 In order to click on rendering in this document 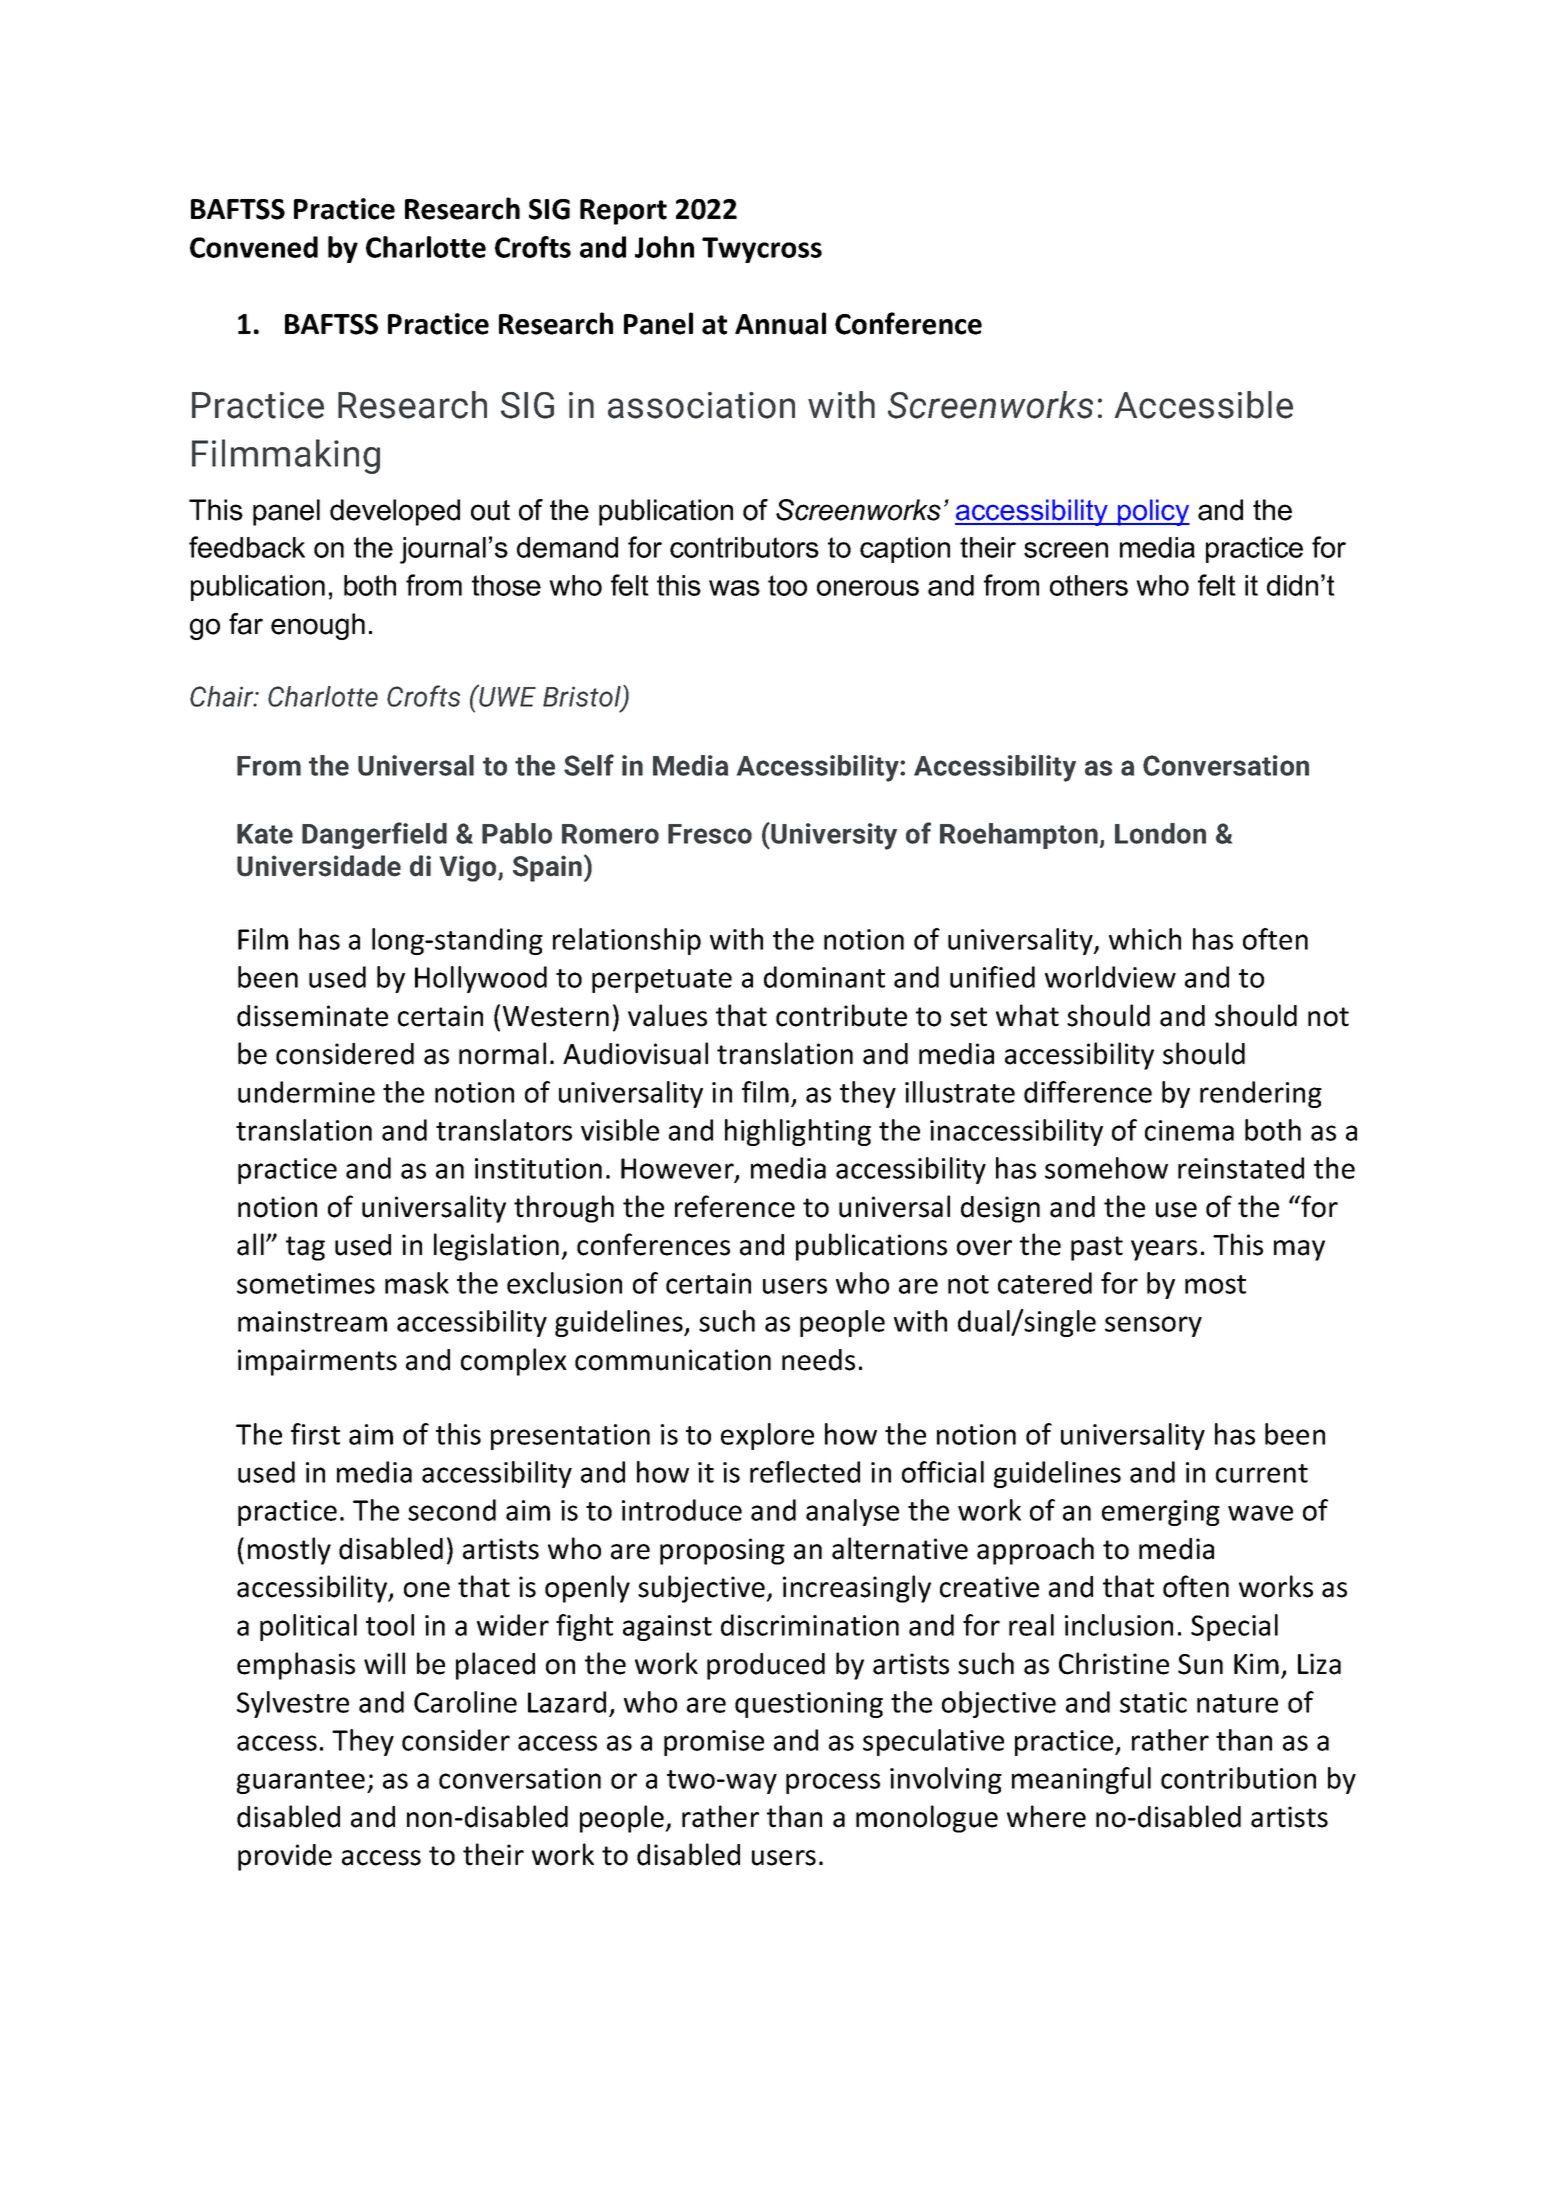, I will do `click(1261, 1094)`.
